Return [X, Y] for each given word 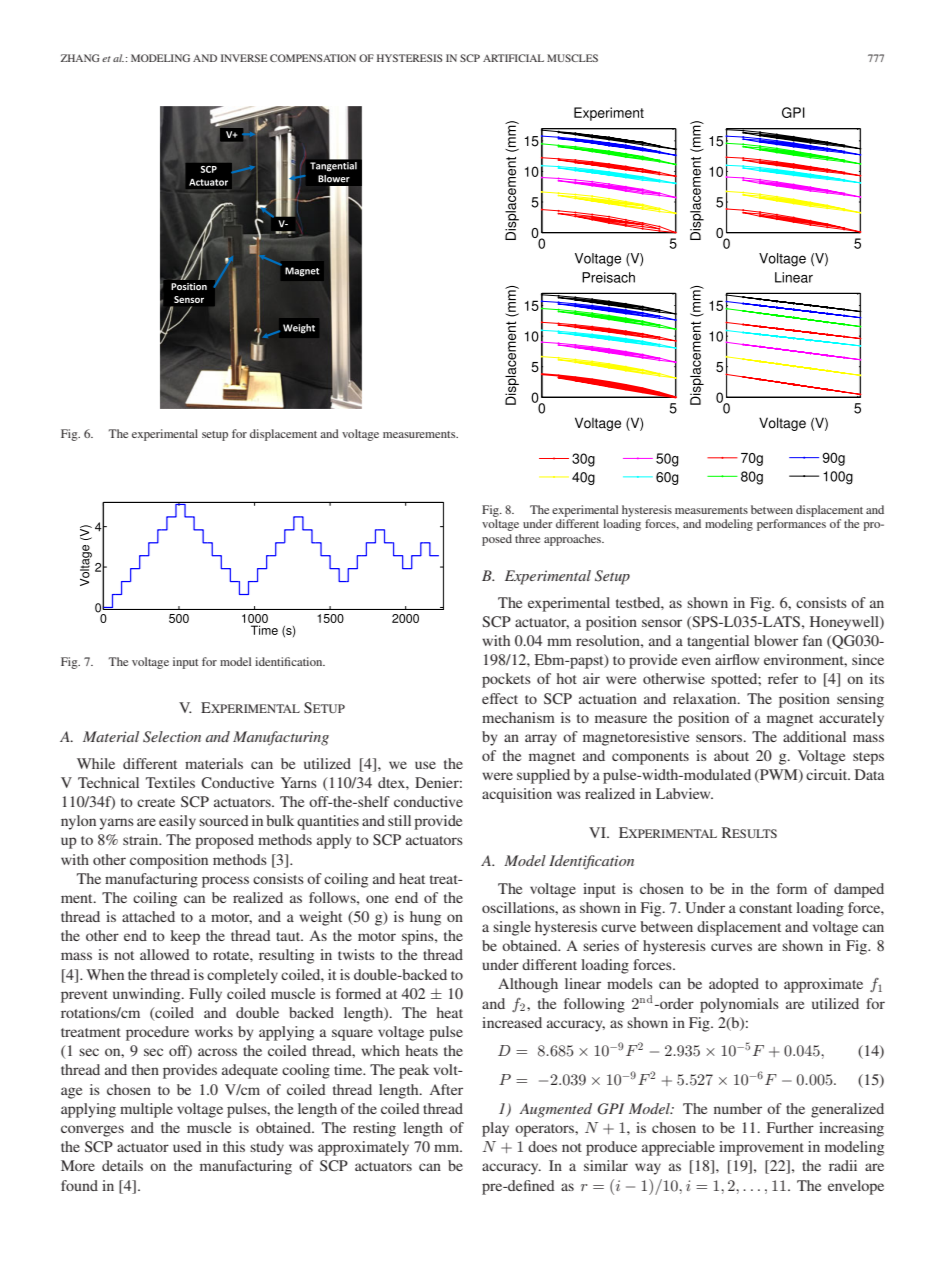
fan [812, 640]
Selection [172, 737]
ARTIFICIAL [513, 58]
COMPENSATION [313, 58]
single [512, 928]
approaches [573, 540]
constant [765, 908]
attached [148, 916]
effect [500, 698]
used [187, 1146]
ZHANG [80, 58]
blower [776, 640]
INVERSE [244, 58]
